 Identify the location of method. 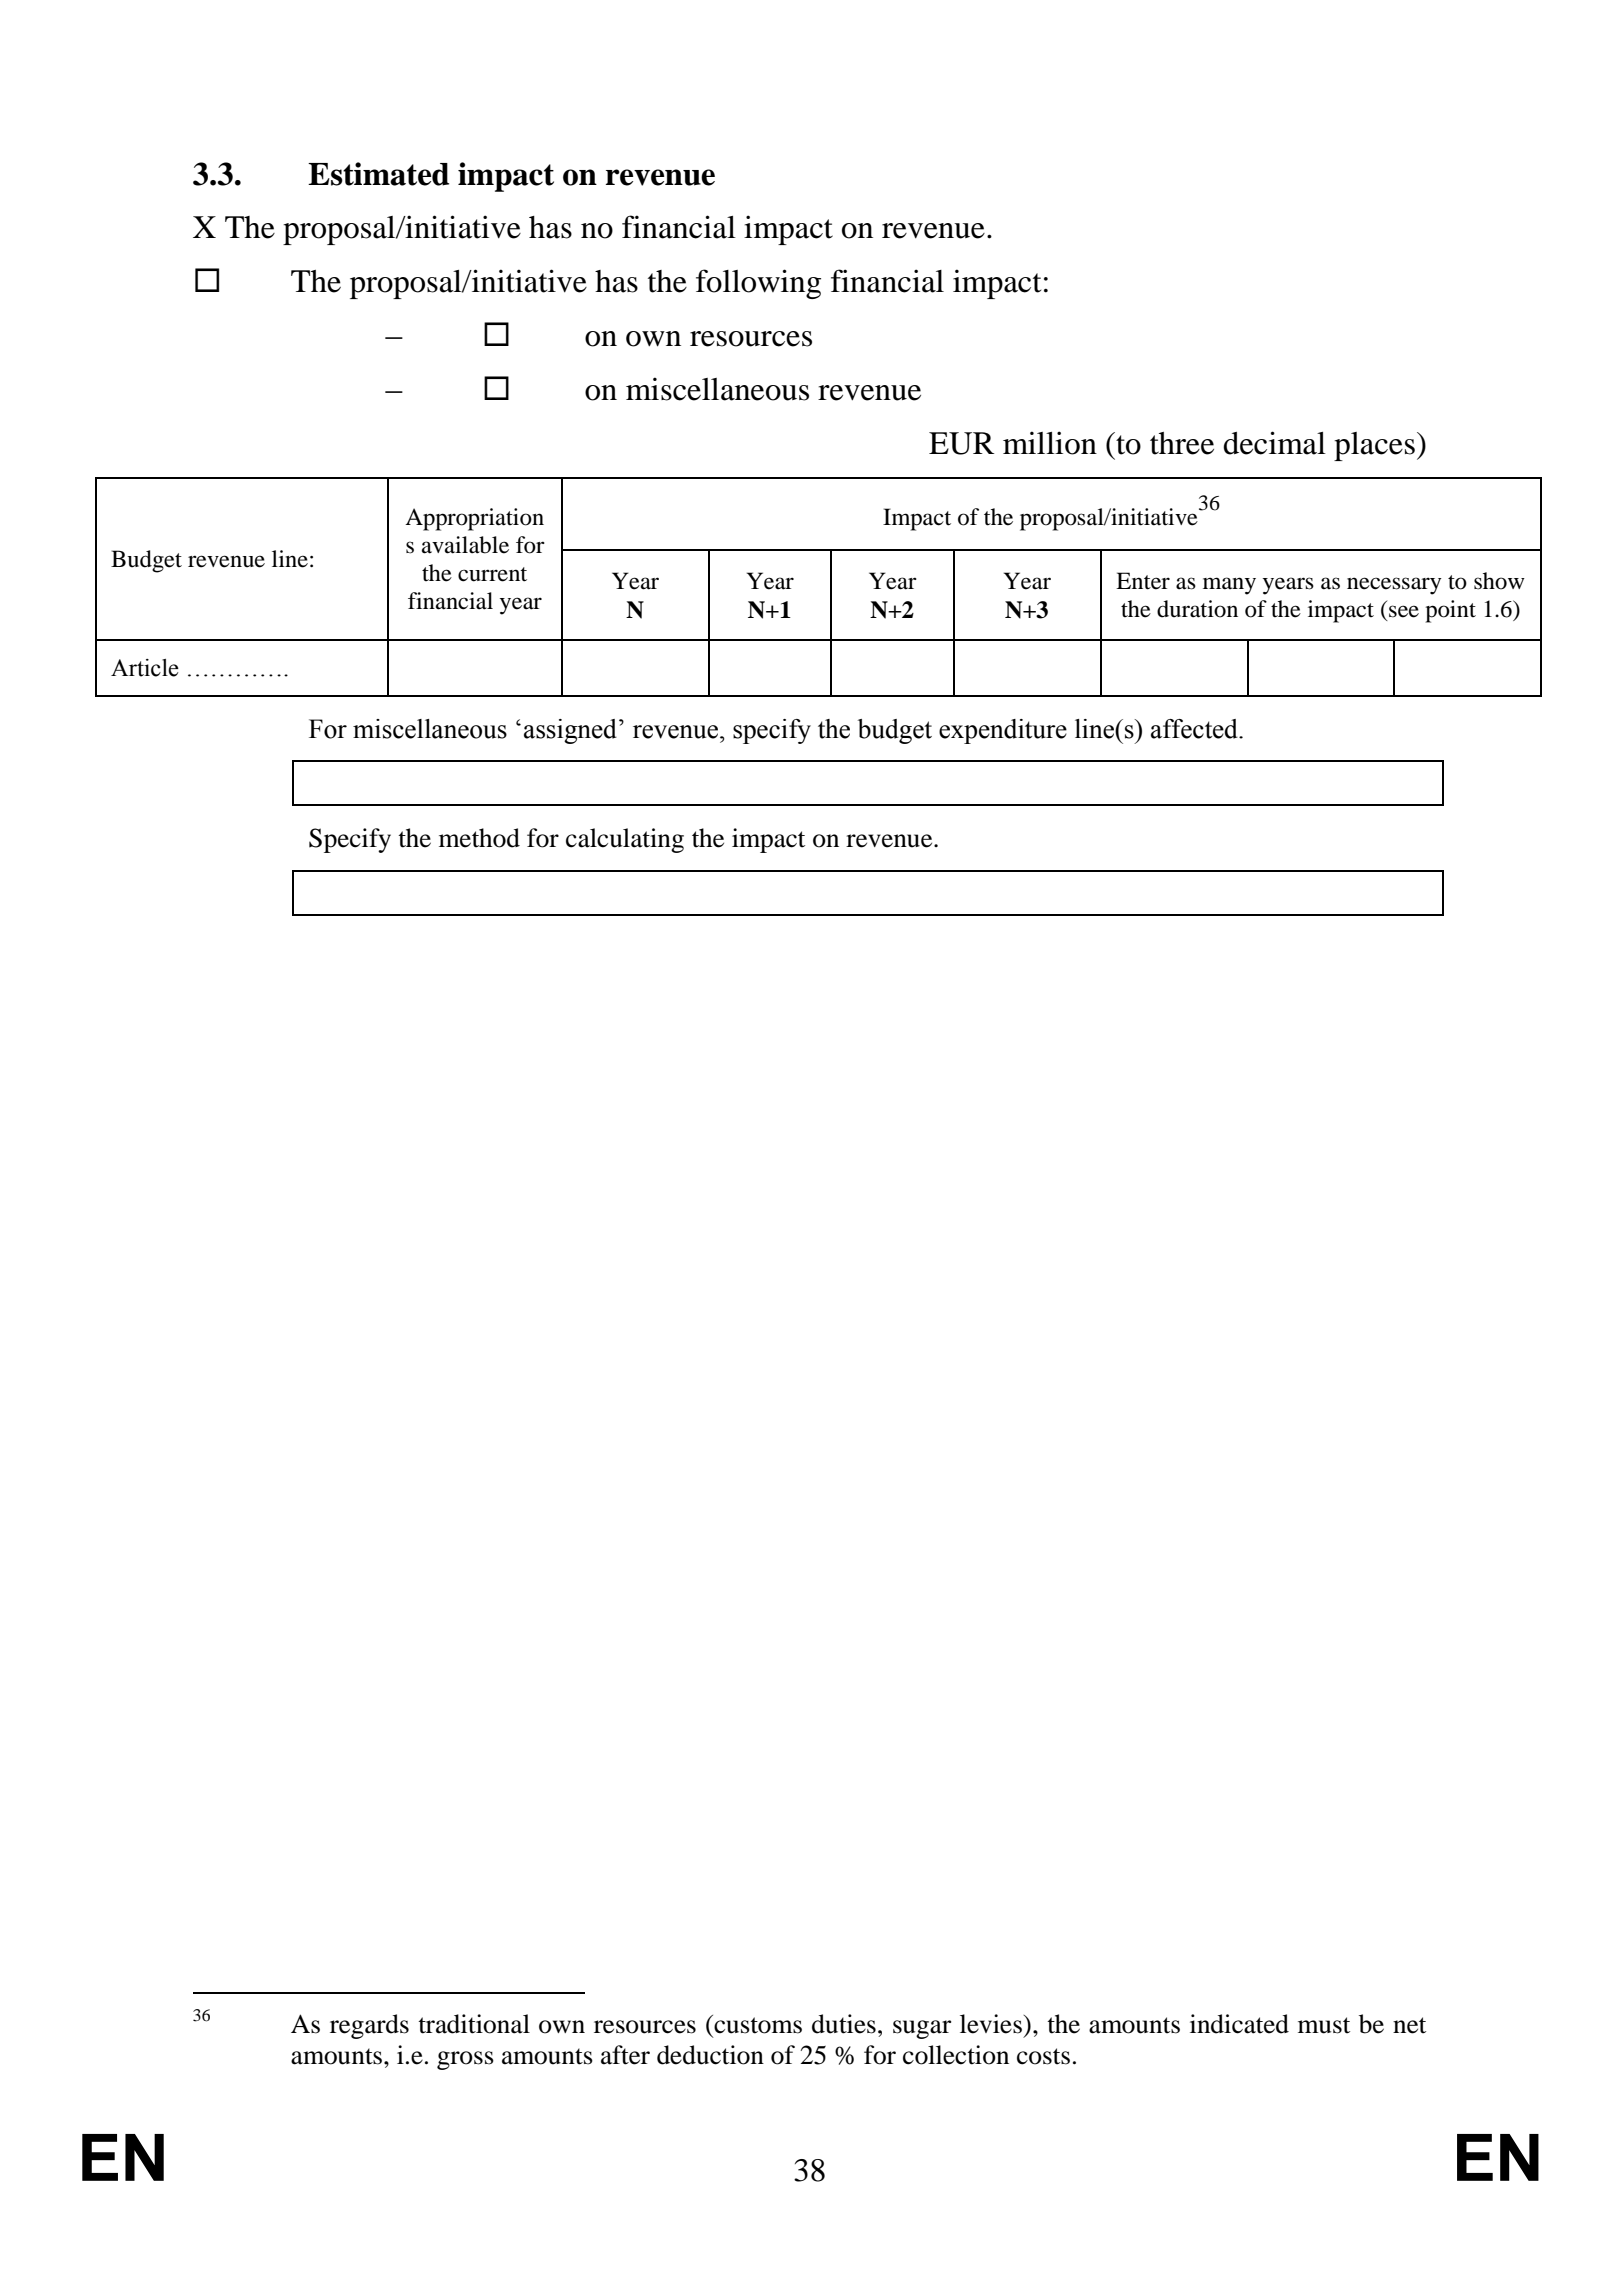
(479, 838).
